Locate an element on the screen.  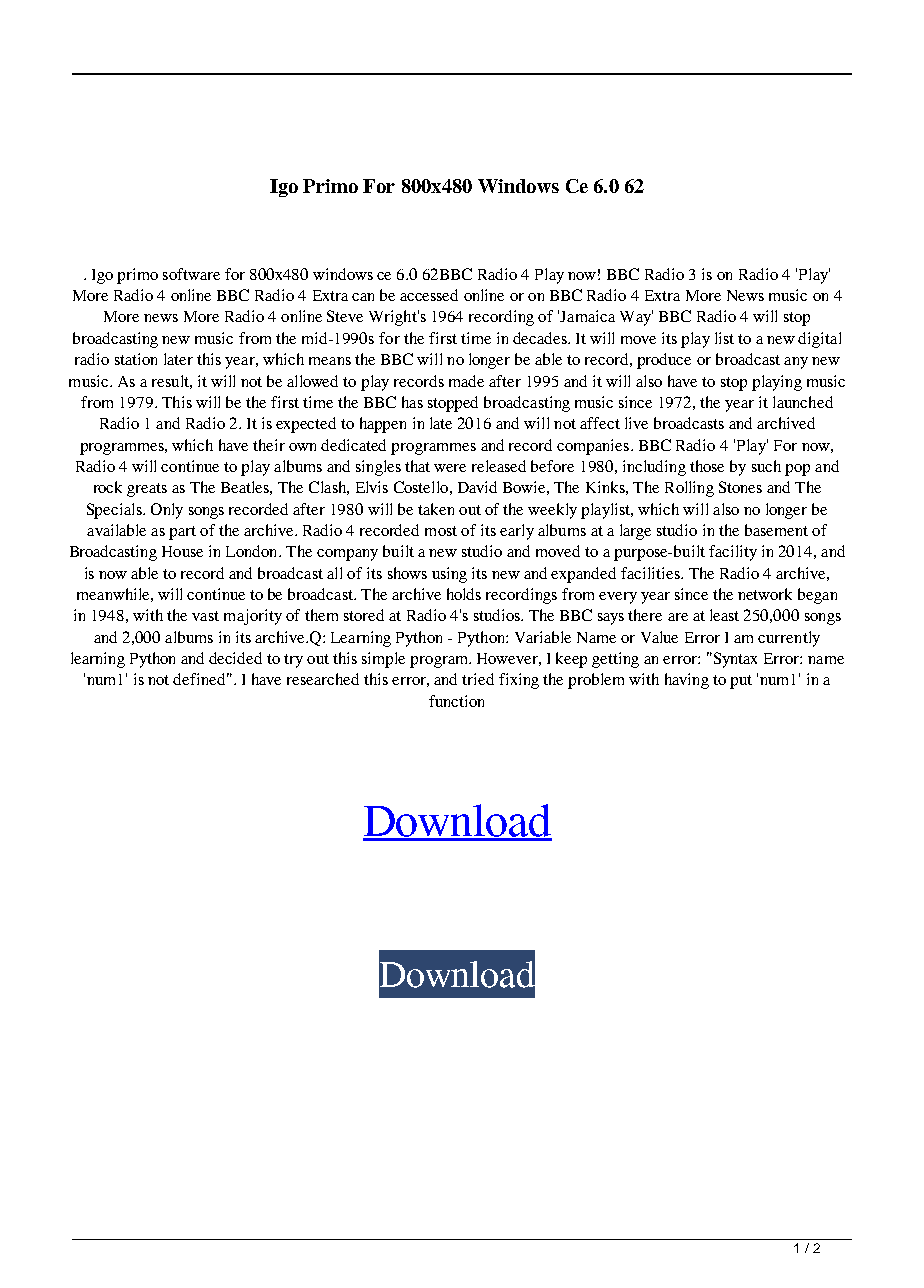
their is located at coordinates (269, 445).
